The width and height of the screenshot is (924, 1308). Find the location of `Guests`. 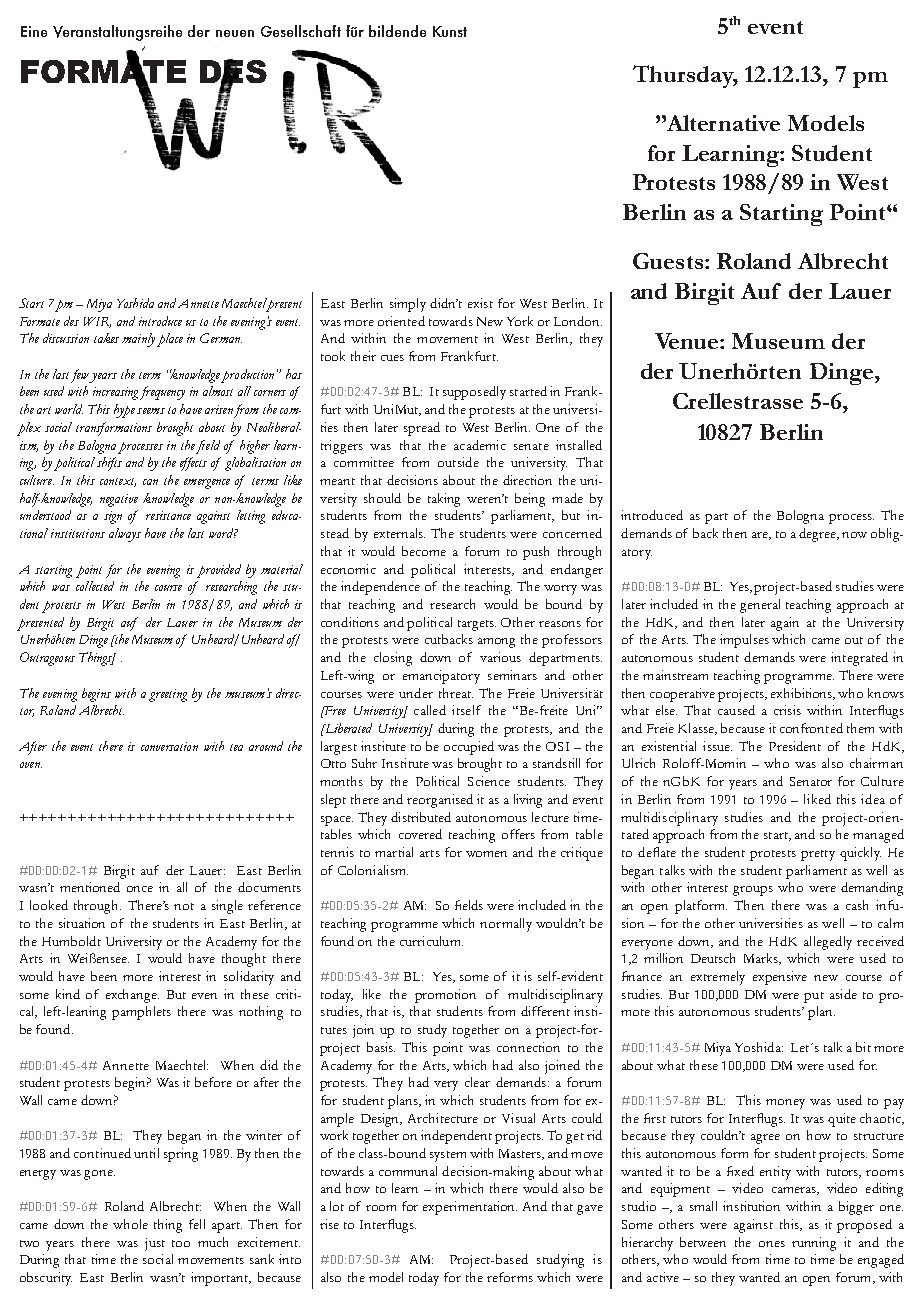

Guests is located at coordinates (668, 261).
